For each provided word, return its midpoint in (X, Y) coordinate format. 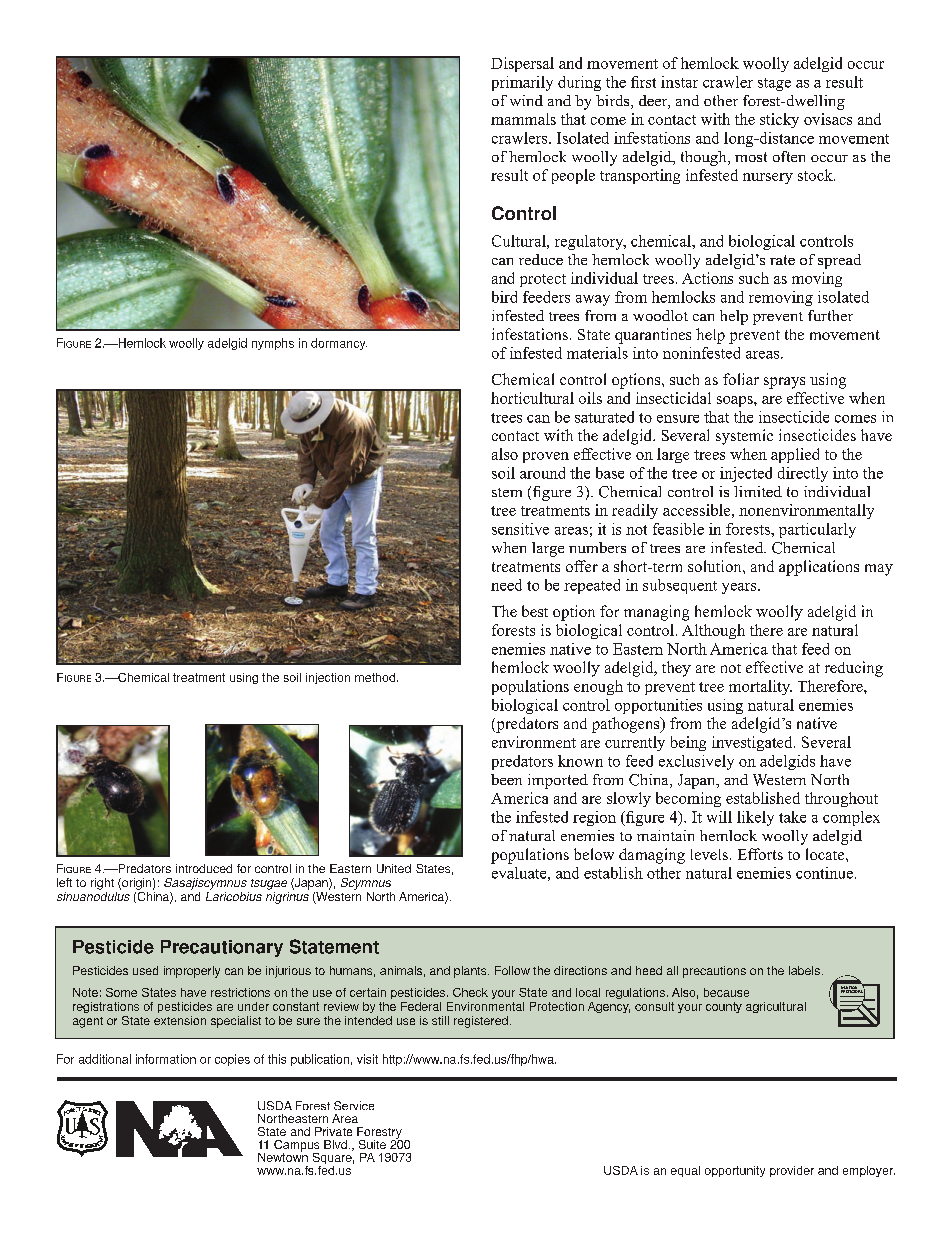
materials (597, 353)
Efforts (760, 854)
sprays (784, 383)
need (506, 585)
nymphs (273, 344)
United (394, 868)
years (740, 588)
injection (328, 678)
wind (526, 100)
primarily (522, 83)
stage (774, 84)
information (166, 1059)
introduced (204, 868)
